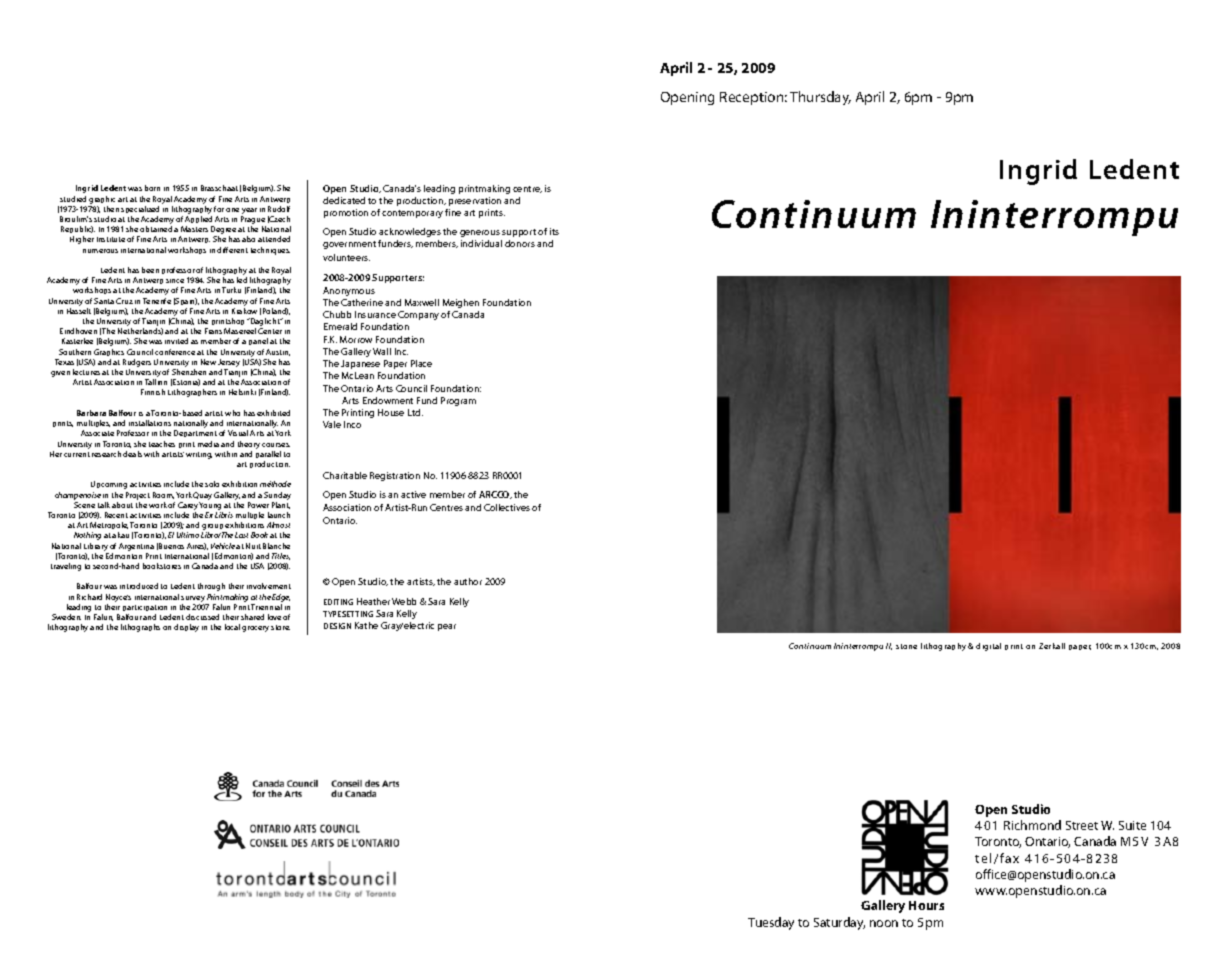 The image size is (1226, 980). What do you see at coordinates (188, 507) in the image?
I see `Carey` at bounding box center [188, 507].
